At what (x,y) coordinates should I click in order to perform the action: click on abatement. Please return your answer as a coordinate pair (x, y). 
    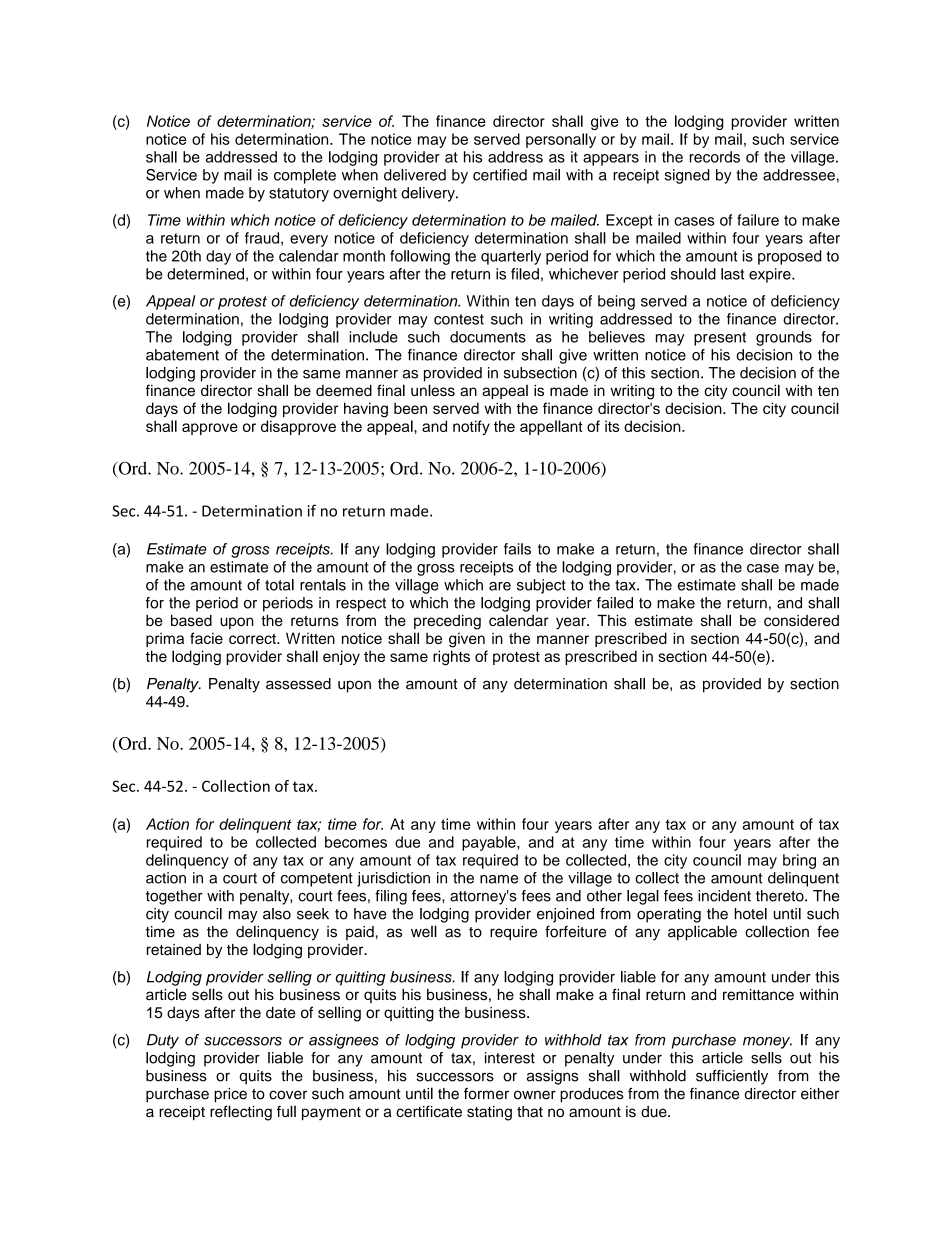
    Looking at the image, I should click on (182, 355).
